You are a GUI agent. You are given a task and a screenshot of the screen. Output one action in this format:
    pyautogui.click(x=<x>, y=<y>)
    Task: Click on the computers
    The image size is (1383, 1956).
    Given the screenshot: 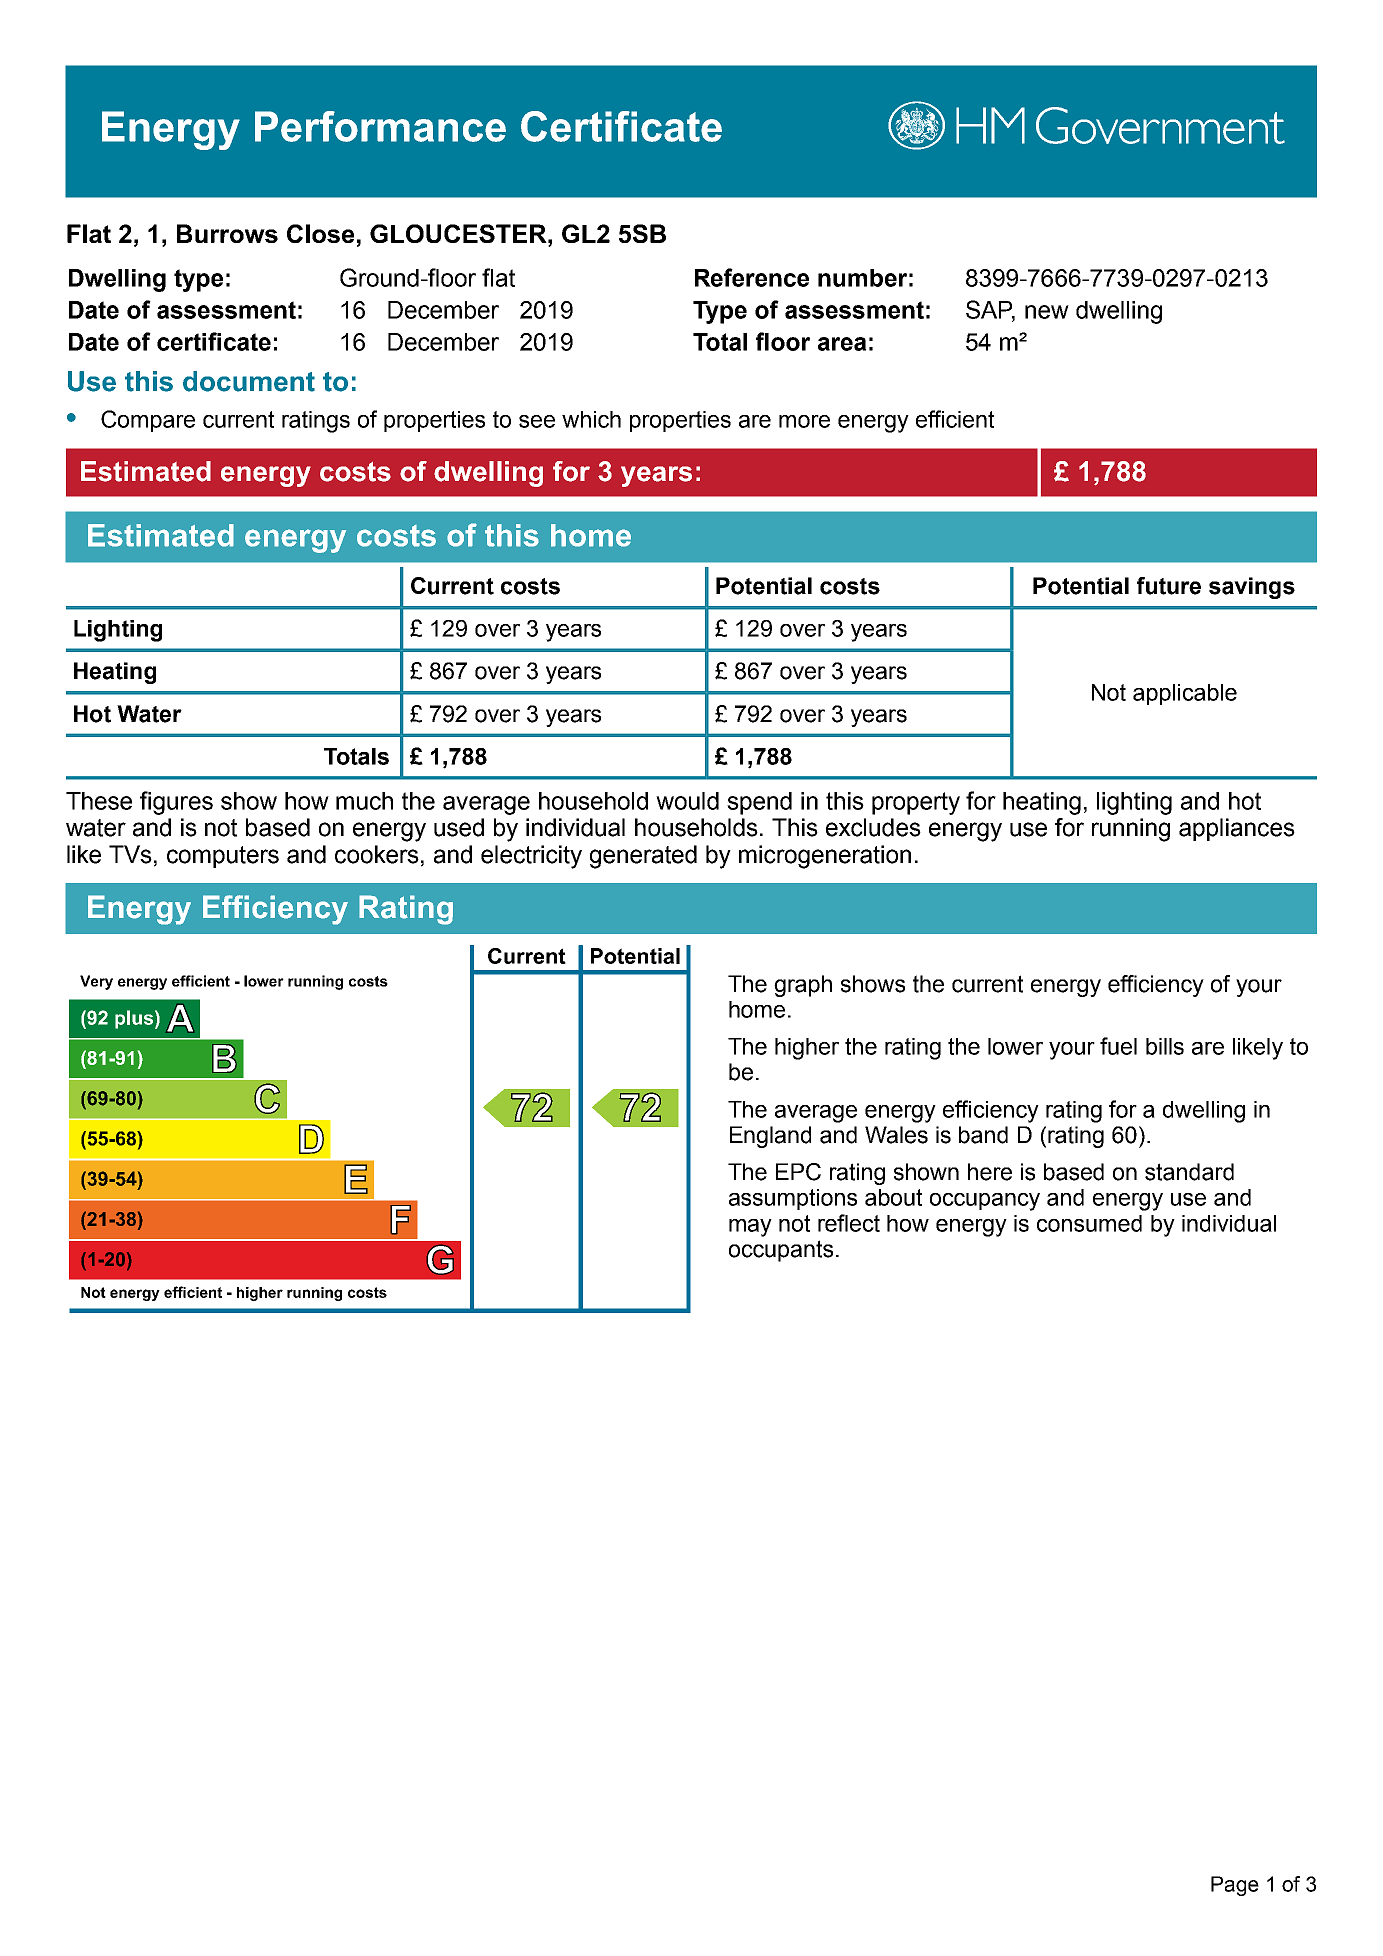 What is the action you would take?
    pyautogui.click(x=223, y=857)
